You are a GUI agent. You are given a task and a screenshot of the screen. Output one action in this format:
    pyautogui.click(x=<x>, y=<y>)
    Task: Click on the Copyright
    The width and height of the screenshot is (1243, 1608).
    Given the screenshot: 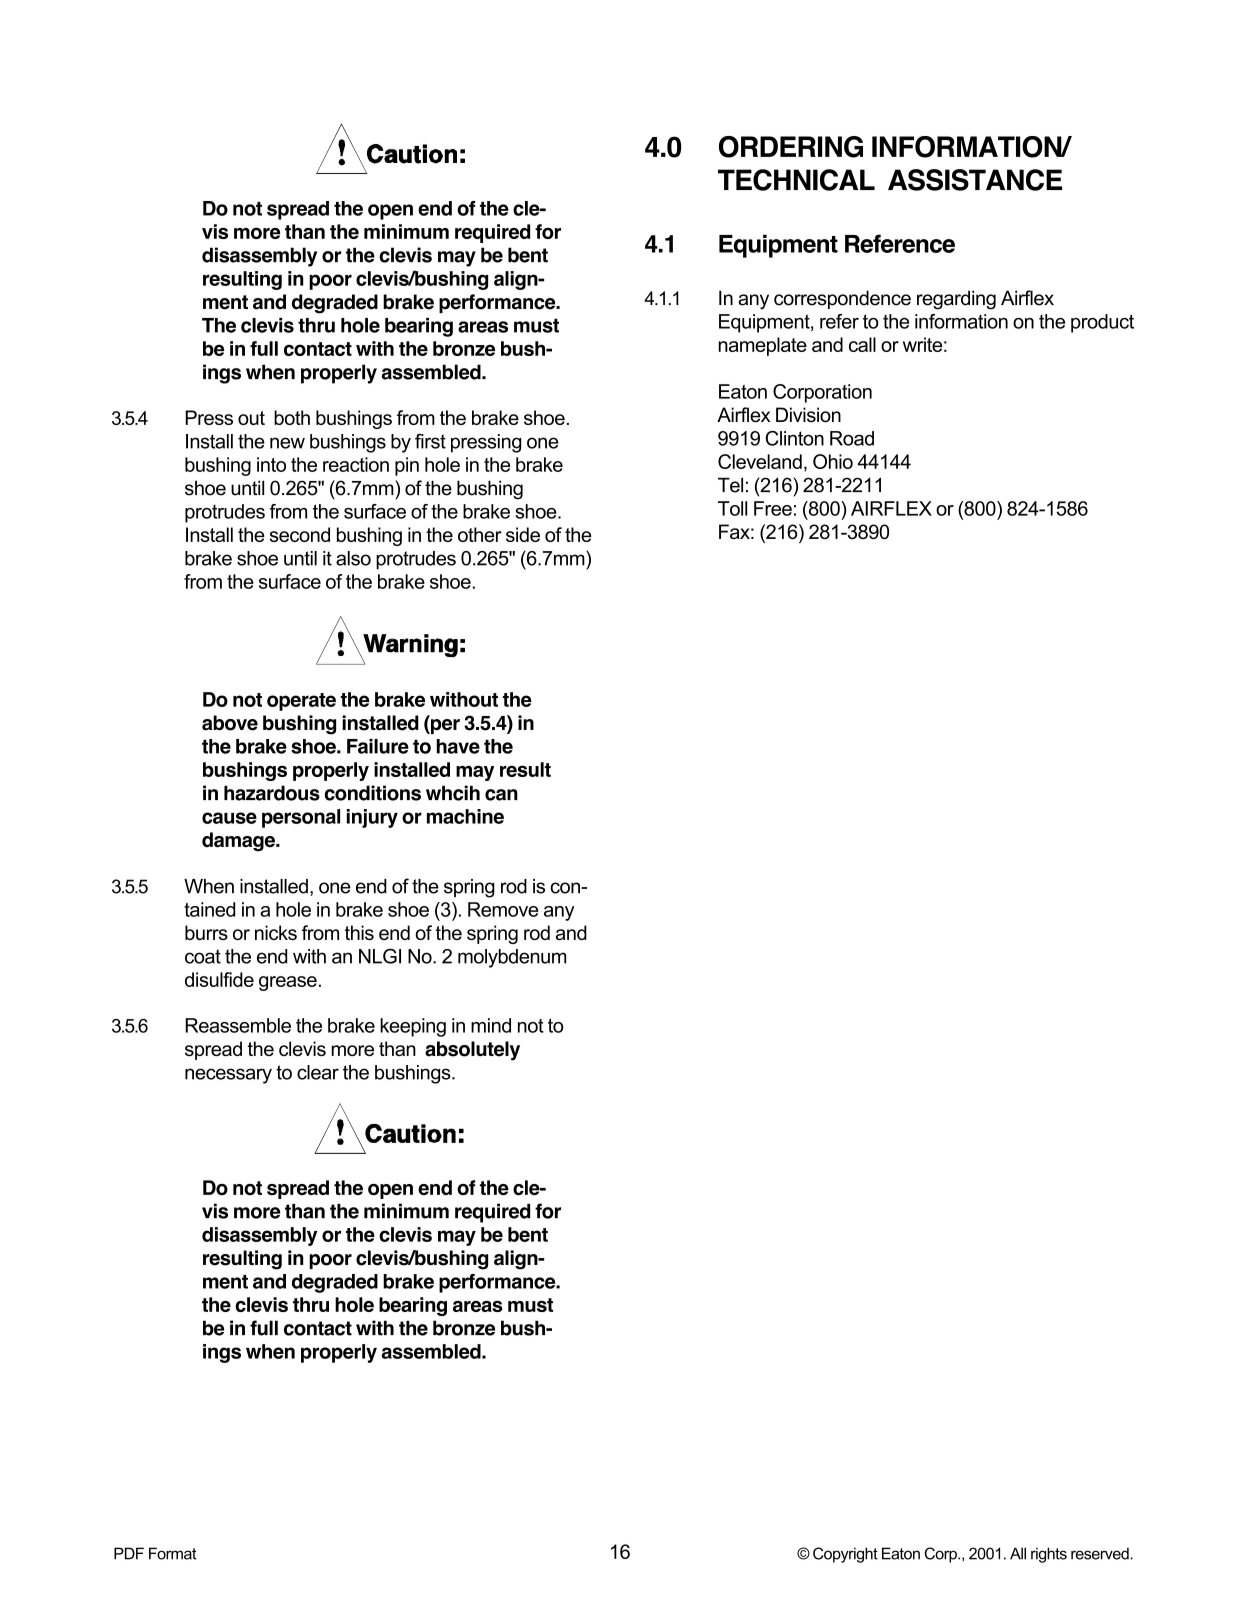 What is the action you would take?
    pyautogui.click(x=845, y=1555)
